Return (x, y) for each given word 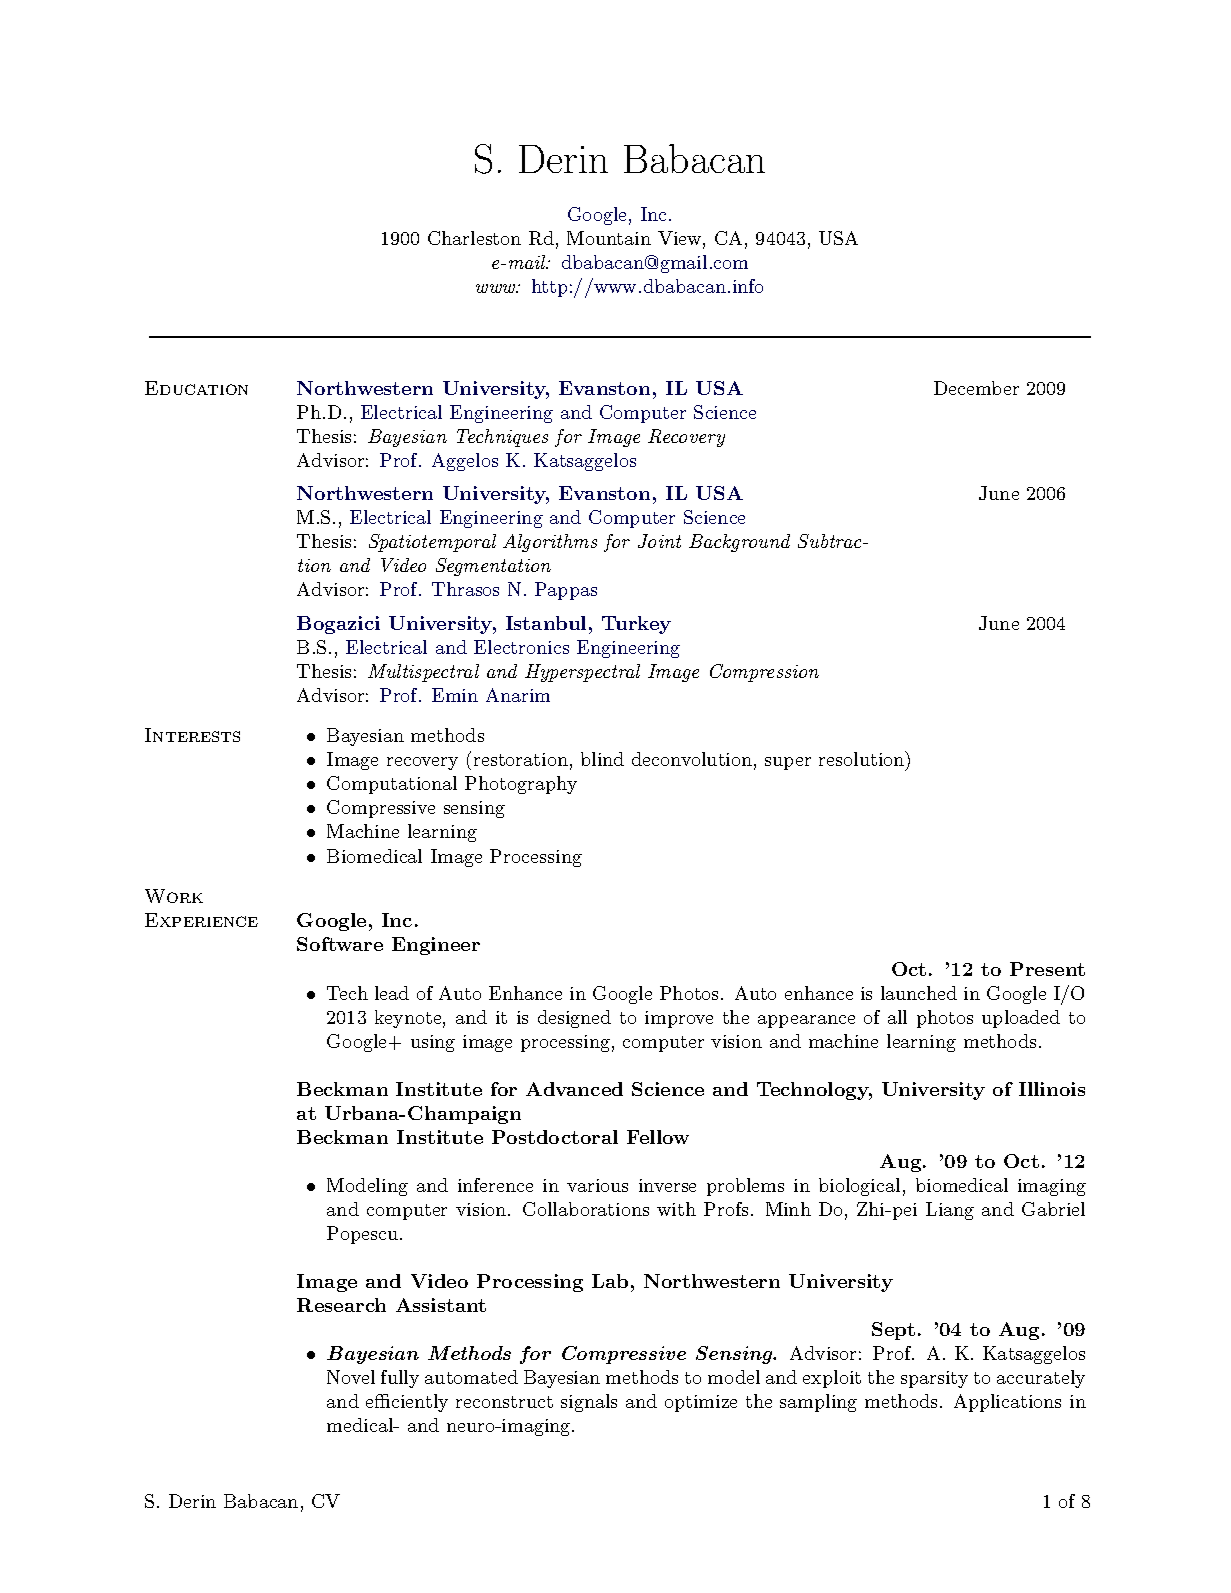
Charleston (474, 238)
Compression (764, 673)
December (976, 388)
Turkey (636, 625)
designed (574, 1019)
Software (340, 944)
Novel (351, 1377)
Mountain (609, 238)
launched (919, 993)
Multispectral (423, 673)
